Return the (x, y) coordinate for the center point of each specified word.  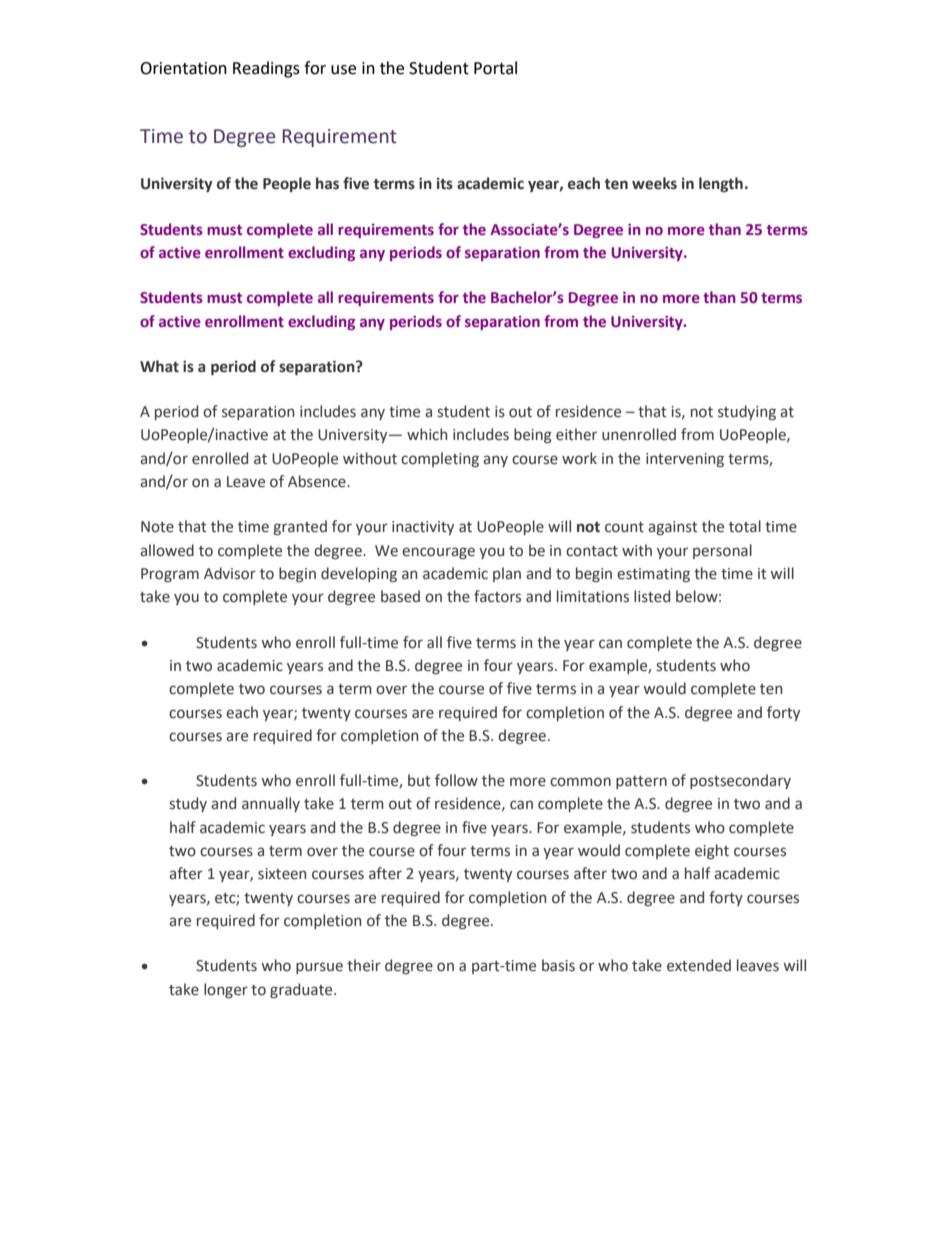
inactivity (423, 528)
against (673, 528)
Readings (266, 69)
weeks (654, 183)
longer (226, 990)
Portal (495, 68)
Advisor (230, 573)
